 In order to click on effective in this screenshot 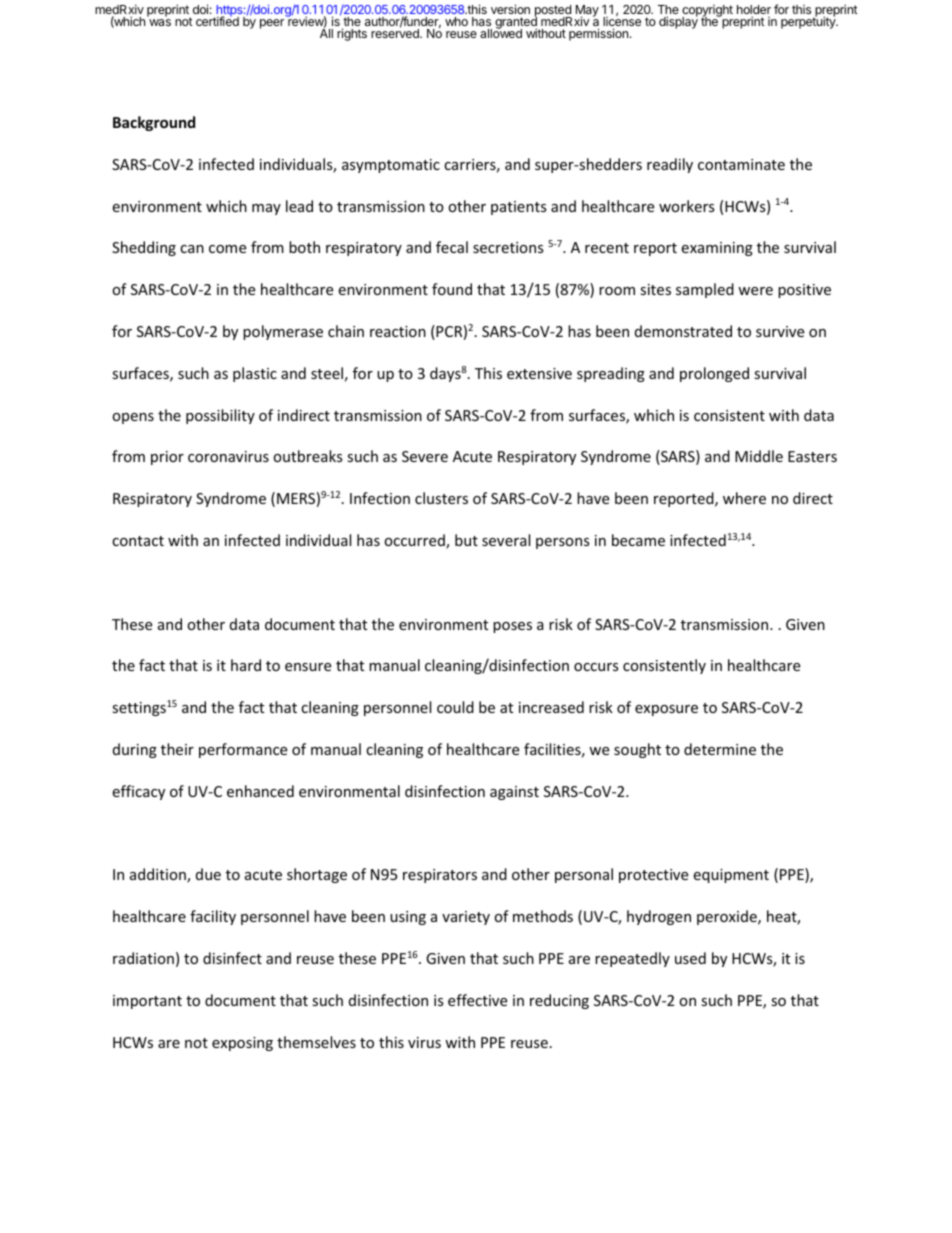, I will do `click(477, 1000)`.
